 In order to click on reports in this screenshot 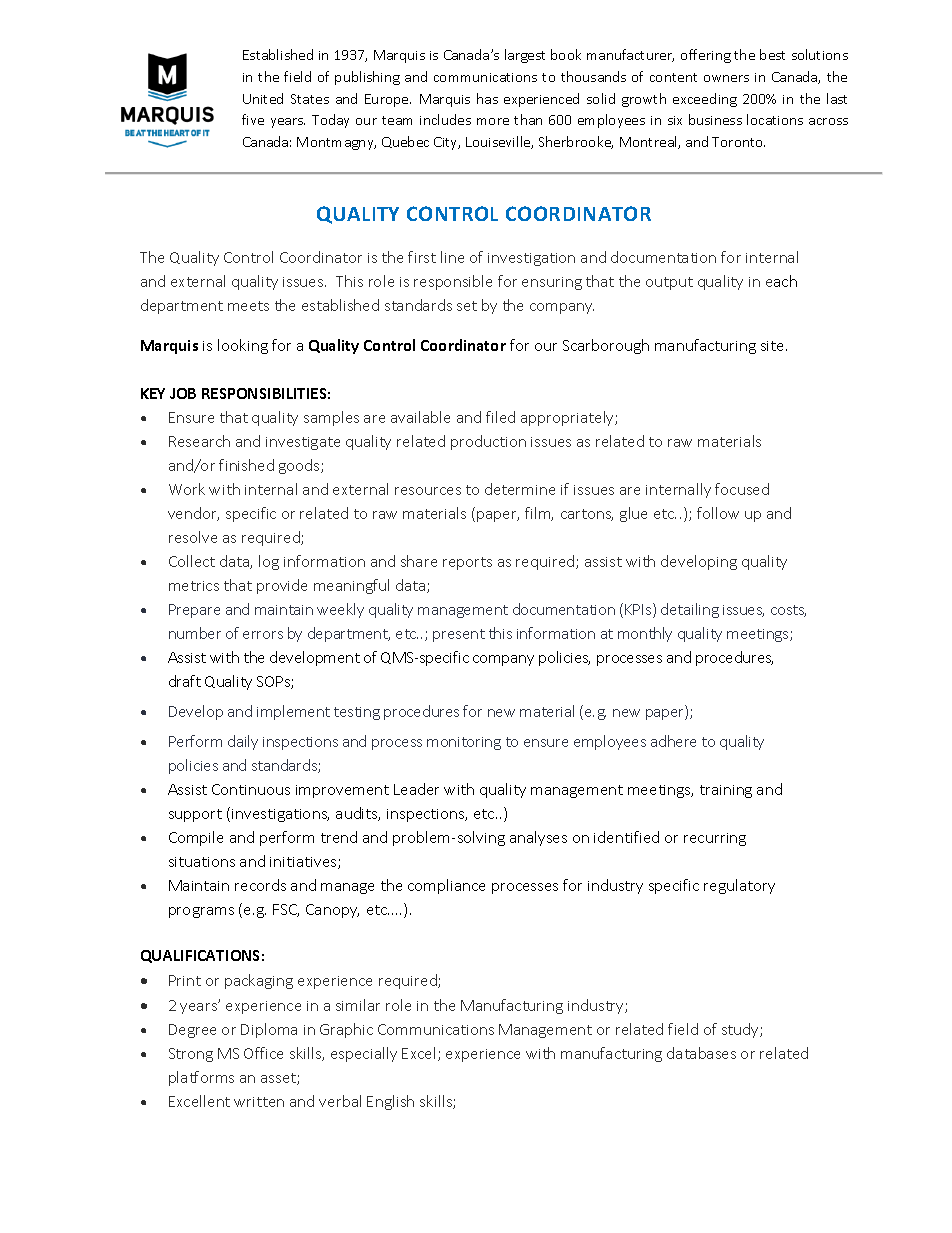, I will do `click(467, 563)`.
